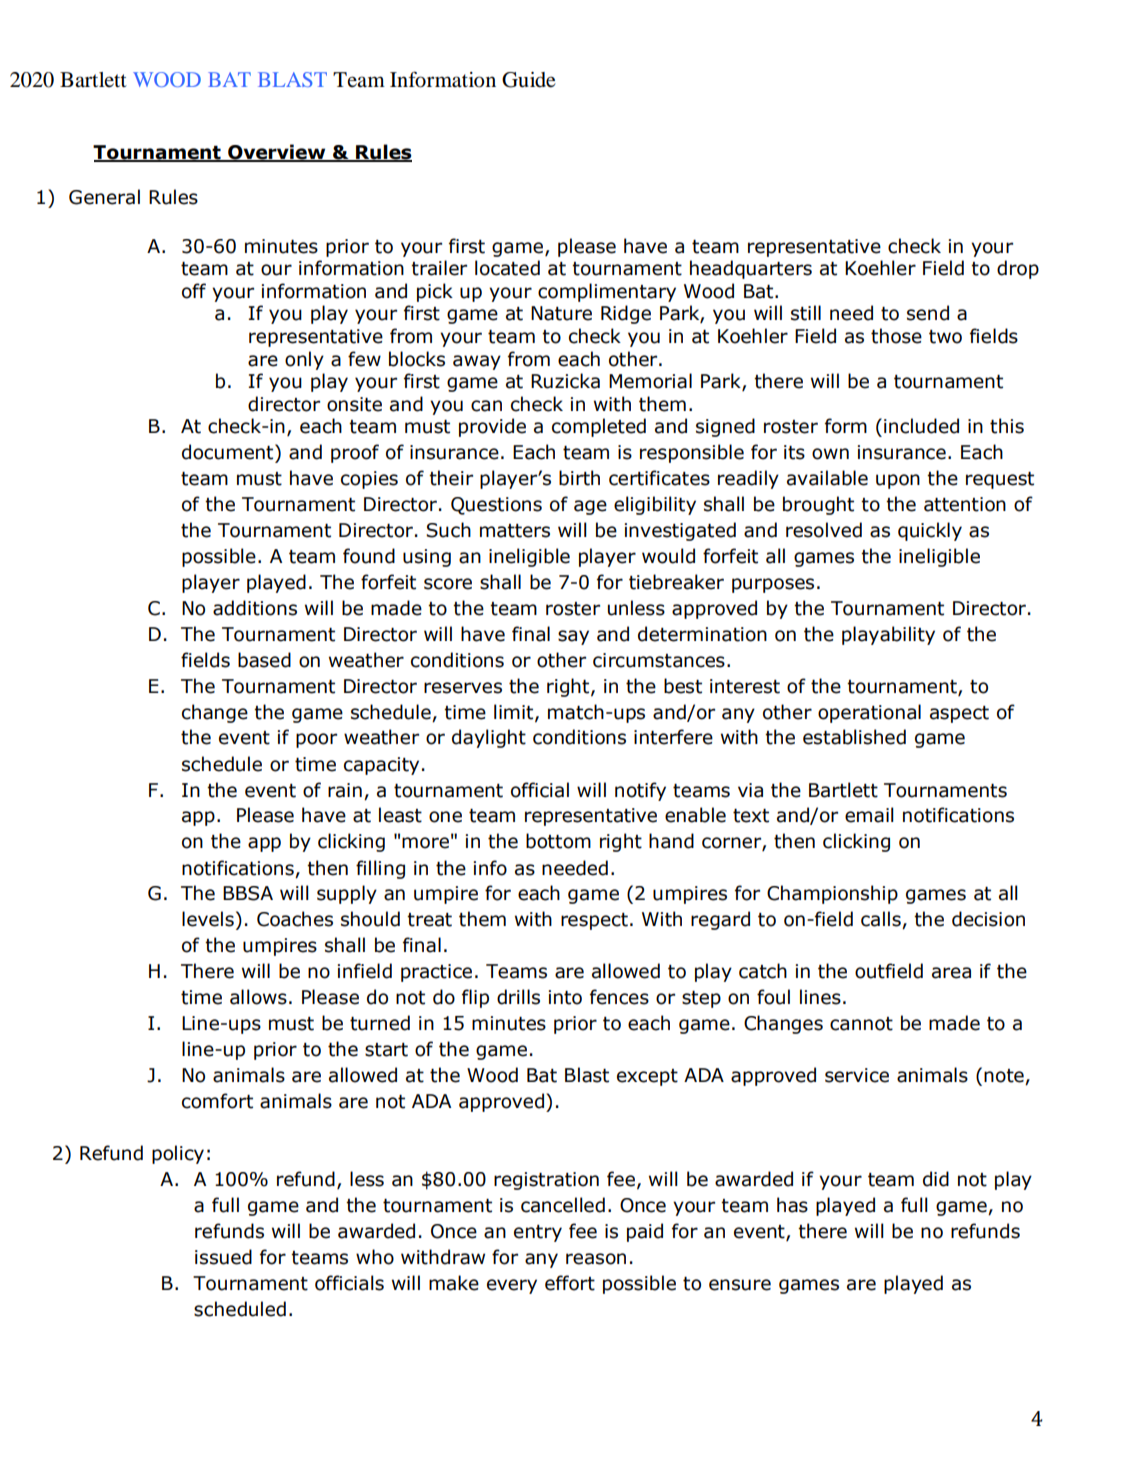  What do you see at coordinates (264, 660) in the screenshot?
I see `based` at bounding box center [264, 660].
